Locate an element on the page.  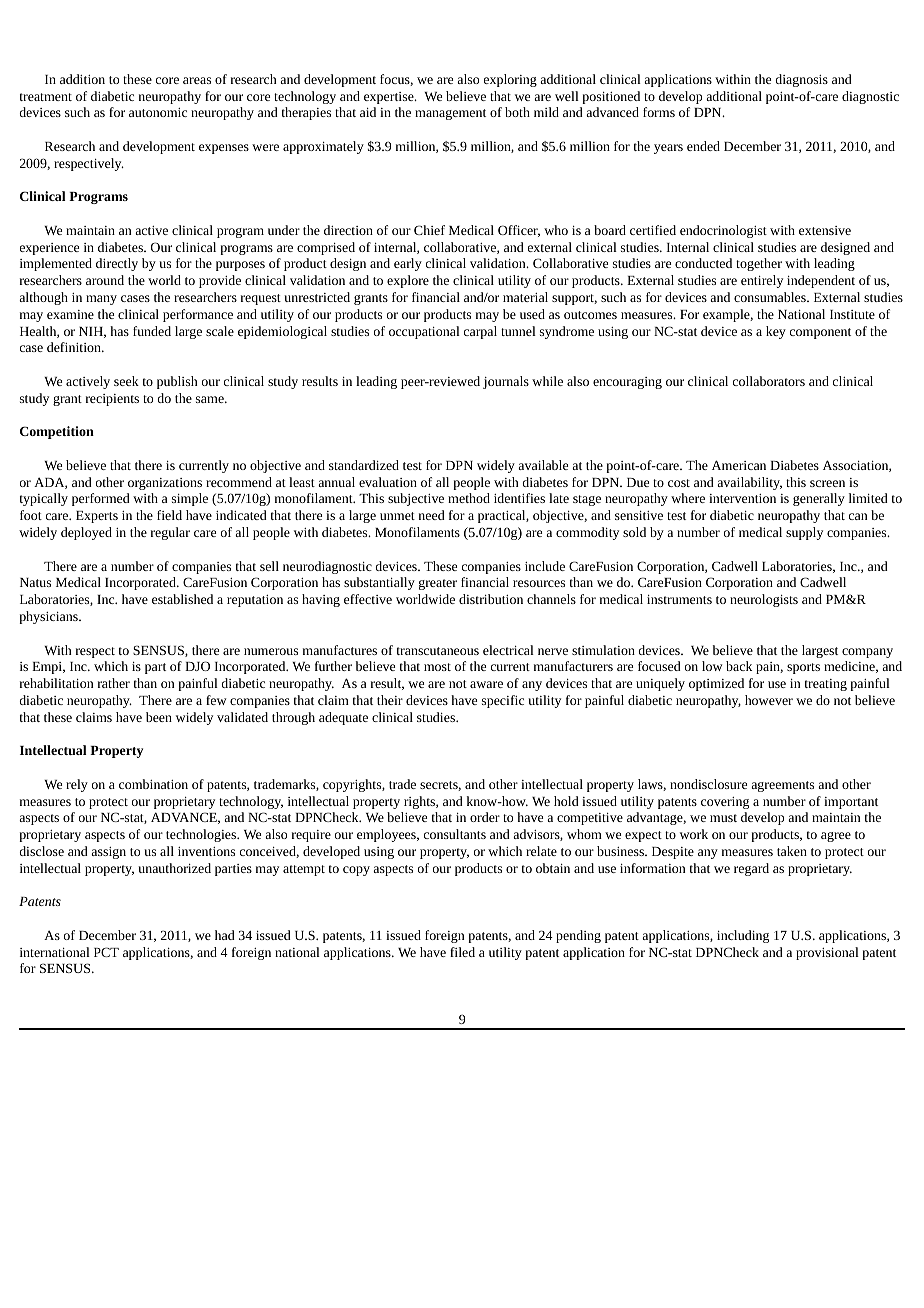
Experts is located at coordinates (97, 517).
